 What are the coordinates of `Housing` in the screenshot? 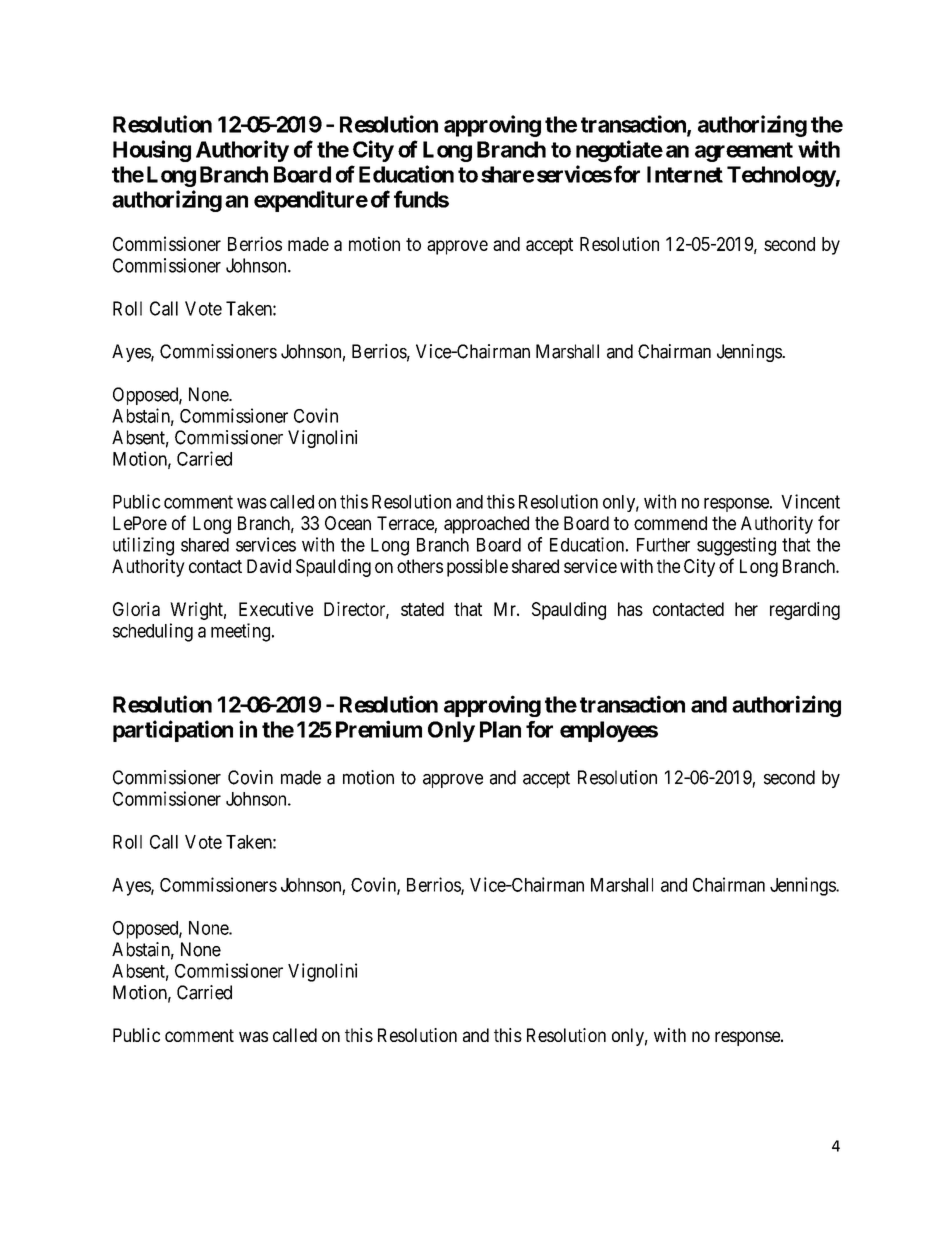 It's located at (152, 151).
